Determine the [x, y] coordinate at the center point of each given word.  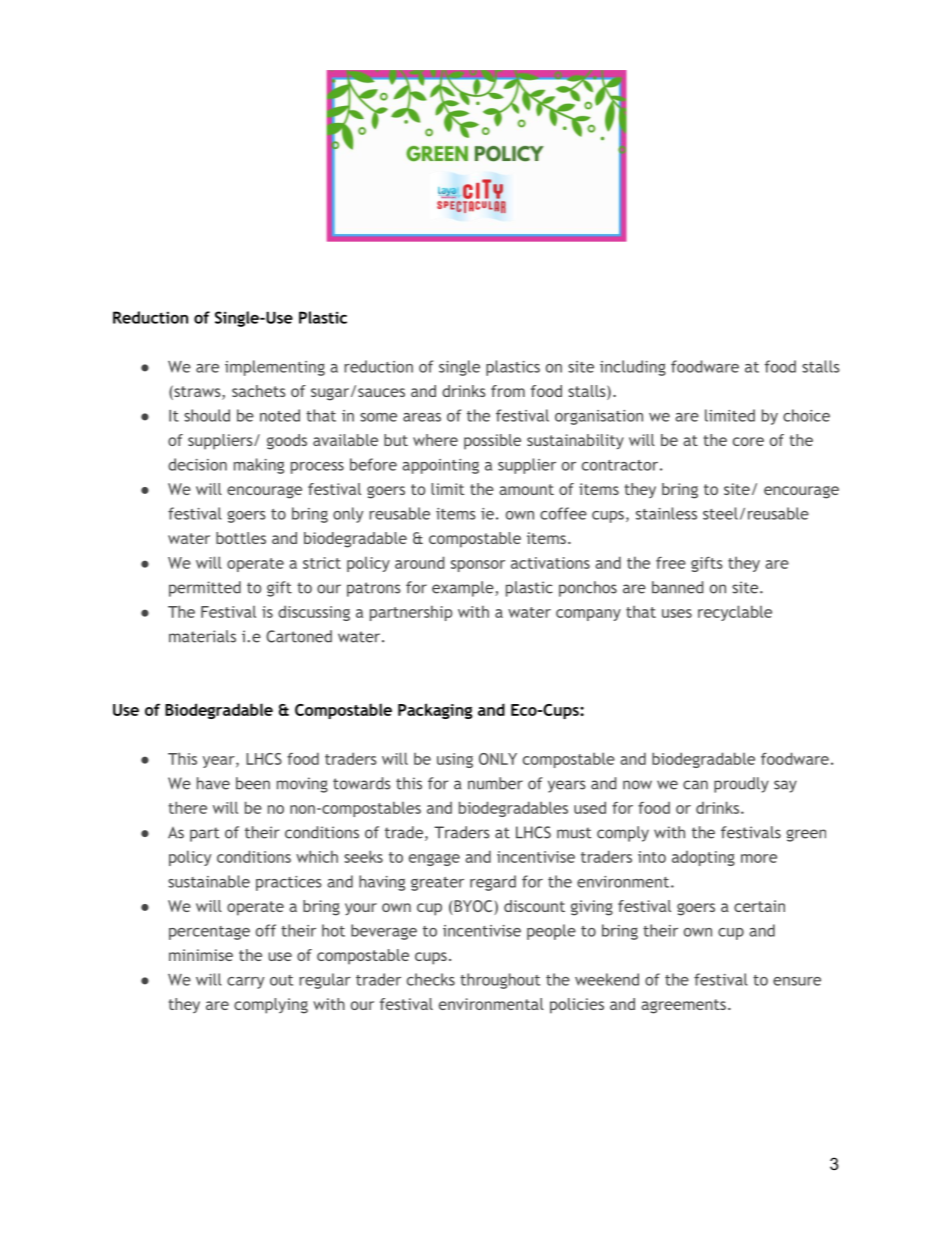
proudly [741, 785]
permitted [205, 589]
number [495, 783]
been [253, 783]
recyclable [735, 613]
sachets [259, 391]
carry [245, 983]
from [508, 391]
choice [806, 415]
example [464, 589]
